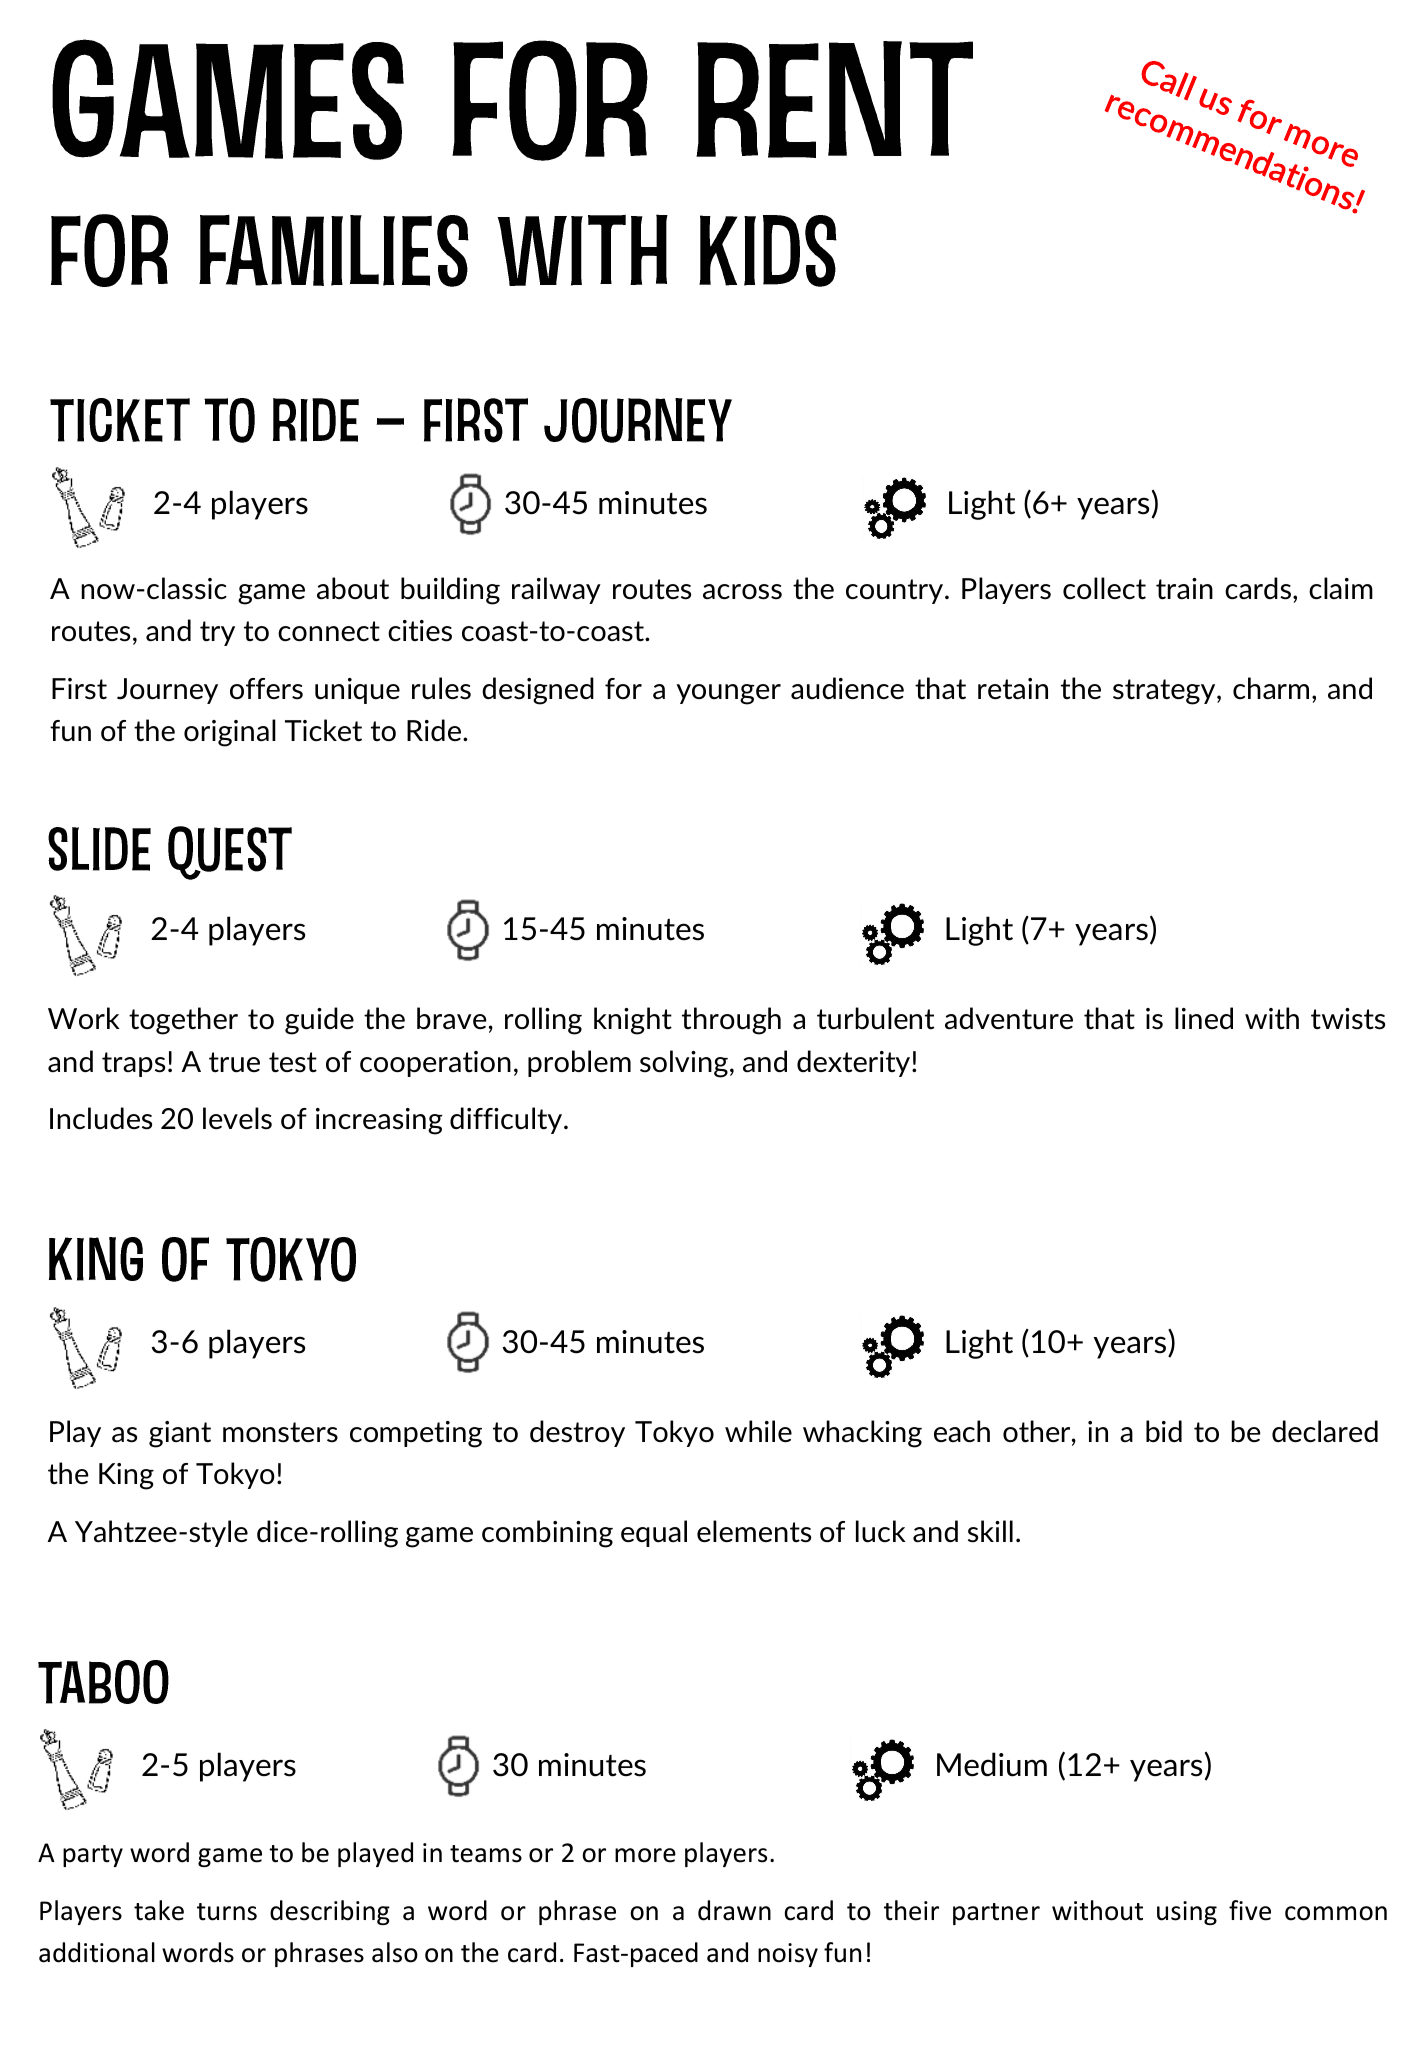 The width and height of the screenshot is (1421, 2052). I want to click on elements, so click(754, 1531).
